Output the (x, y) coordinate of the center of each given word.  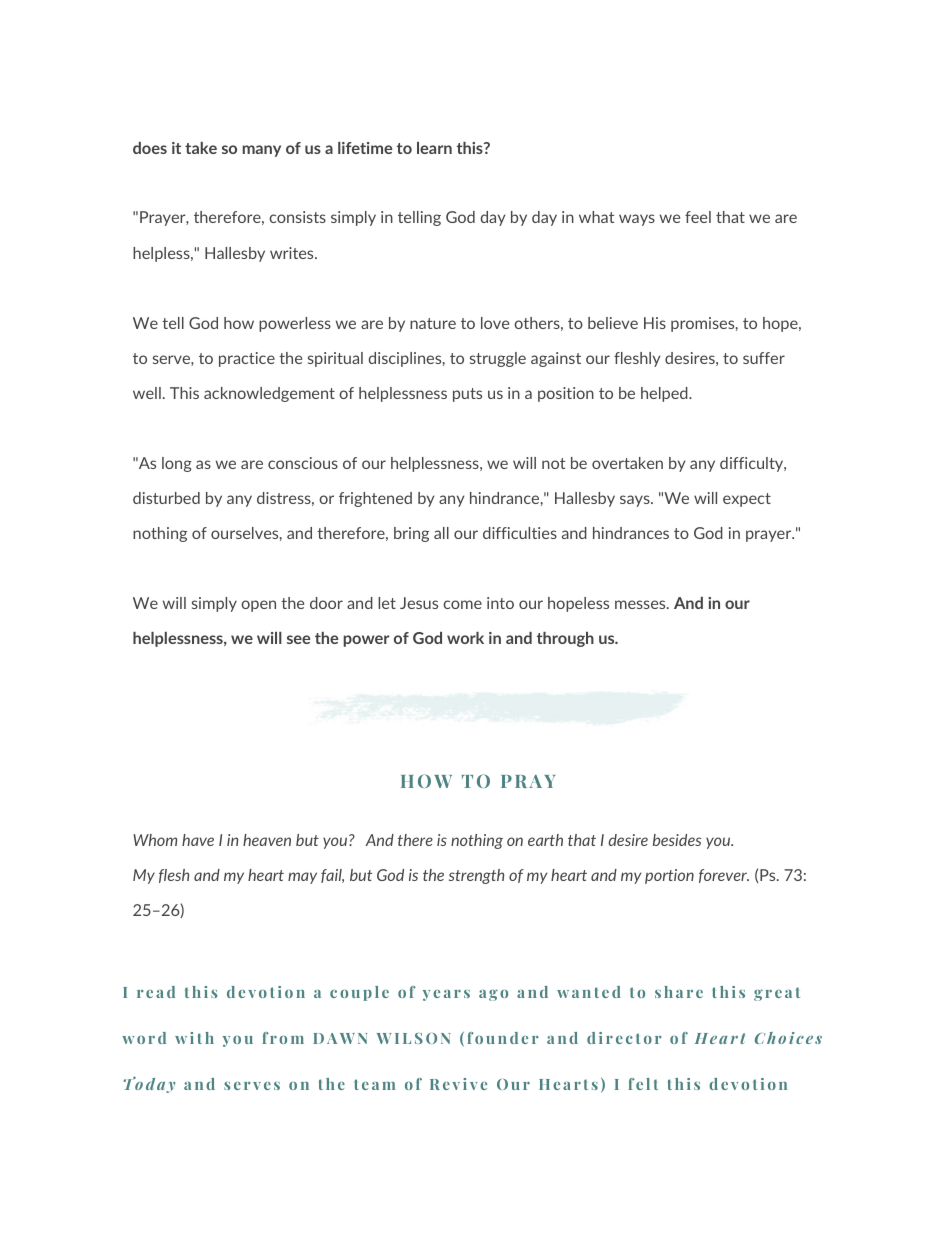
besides (677, 840)
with (194, 1038)
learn (434, 148)
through (565, 639)
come (462, 604)
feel (698, 217)
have (198, 840)
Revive (458, 1084)
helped (665, 394)
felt (643, 1084)
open (258, 606)
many (262, 151)
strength (476, 876)
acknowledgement (269, 394)
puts (467, 395)
